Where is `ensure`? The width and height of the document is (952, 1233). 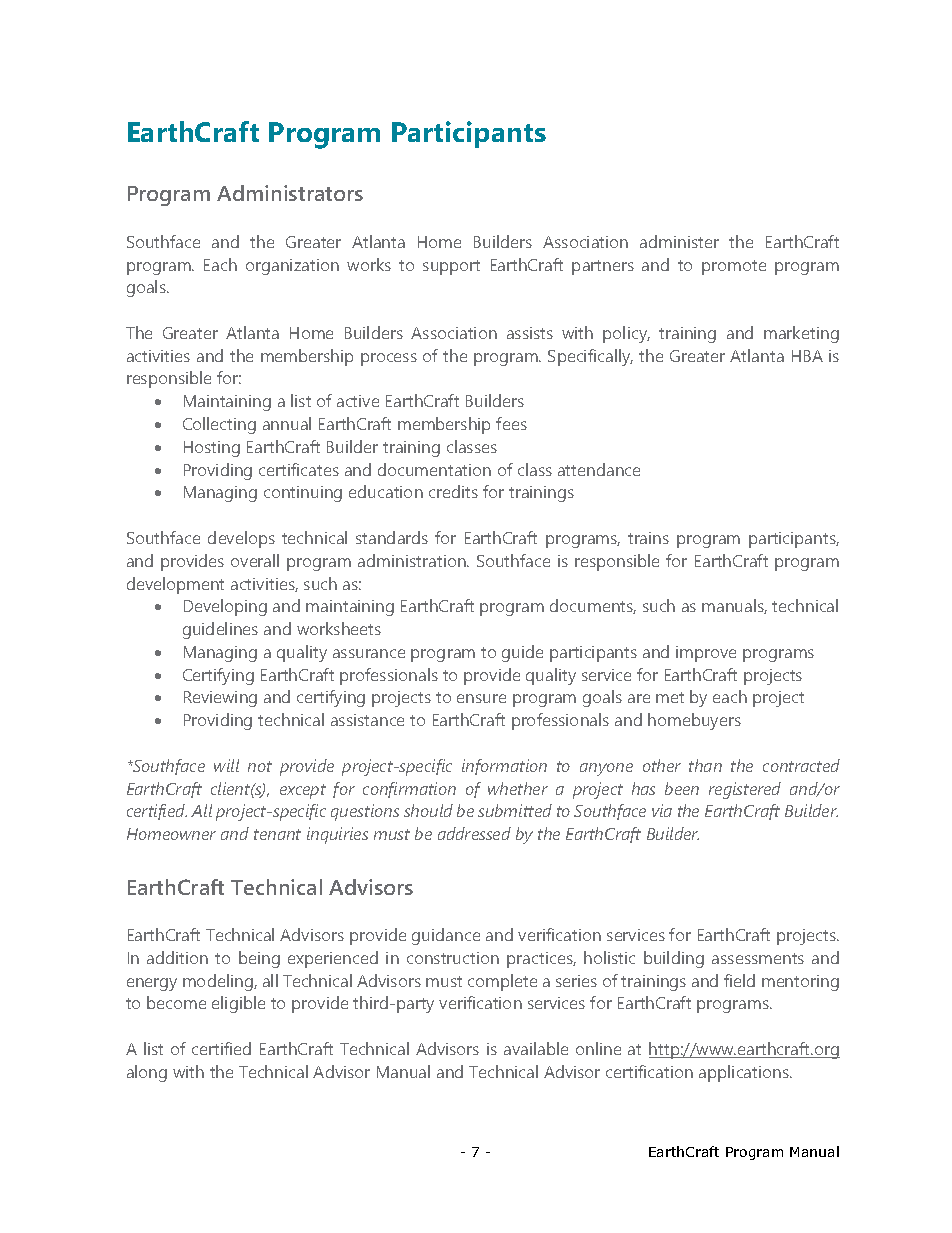 ensure is located at coordinates (481, 698).
